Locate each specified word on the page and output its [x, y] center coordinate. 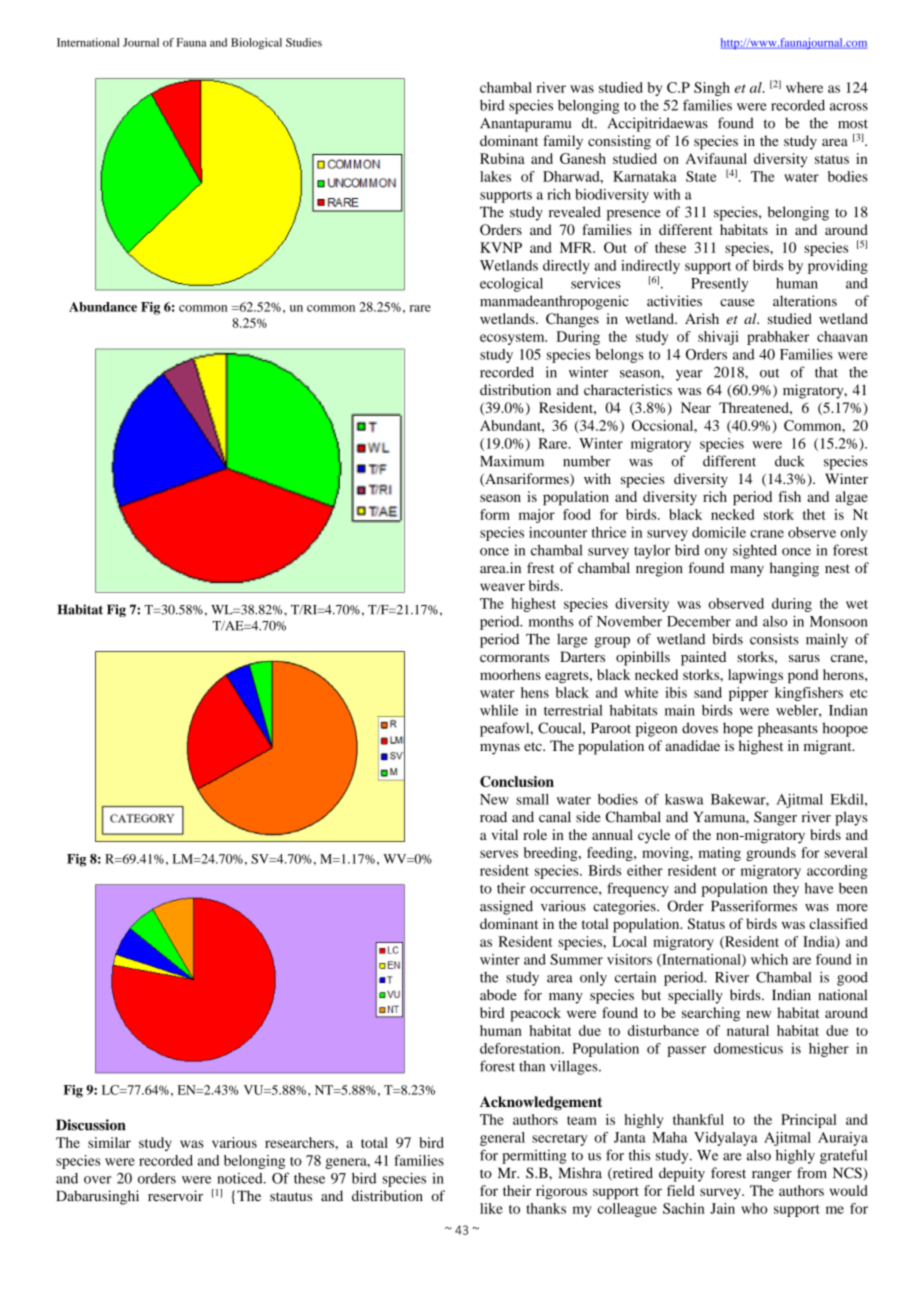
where [804, 87]
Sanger [775, 818]
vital [505, 834]
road [493, 817]
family [563, 142]
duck [789, 461]
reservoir [175, 1196]
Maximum [512, 461]
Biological [256, 43]
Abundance [103, 307]
